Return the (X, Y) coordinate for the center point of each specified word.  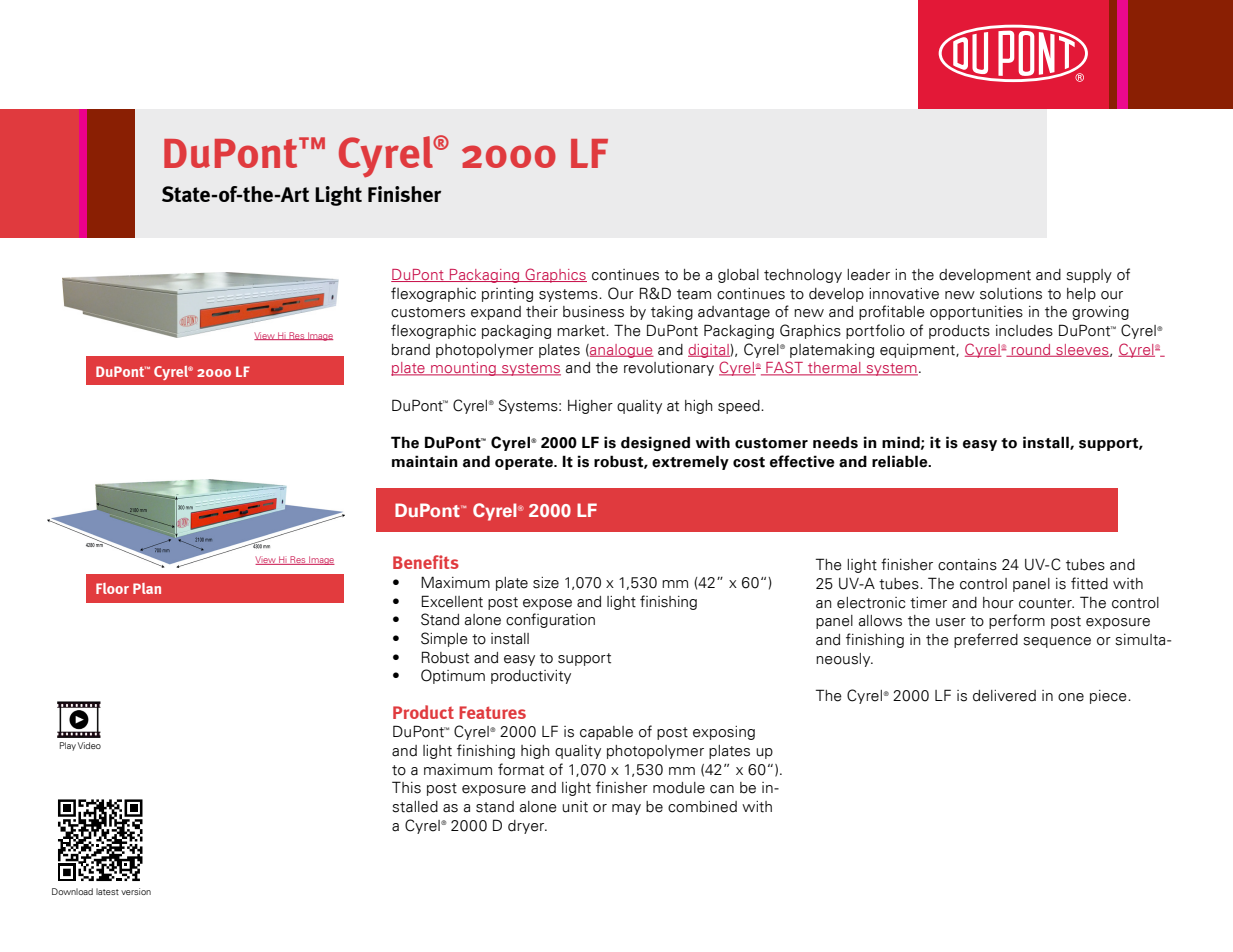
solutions (1011, 294)
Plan (147, 588)
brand (411, 350)
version (136, 891)
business (593, 312)
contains (967, 565)
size (546, 583)
